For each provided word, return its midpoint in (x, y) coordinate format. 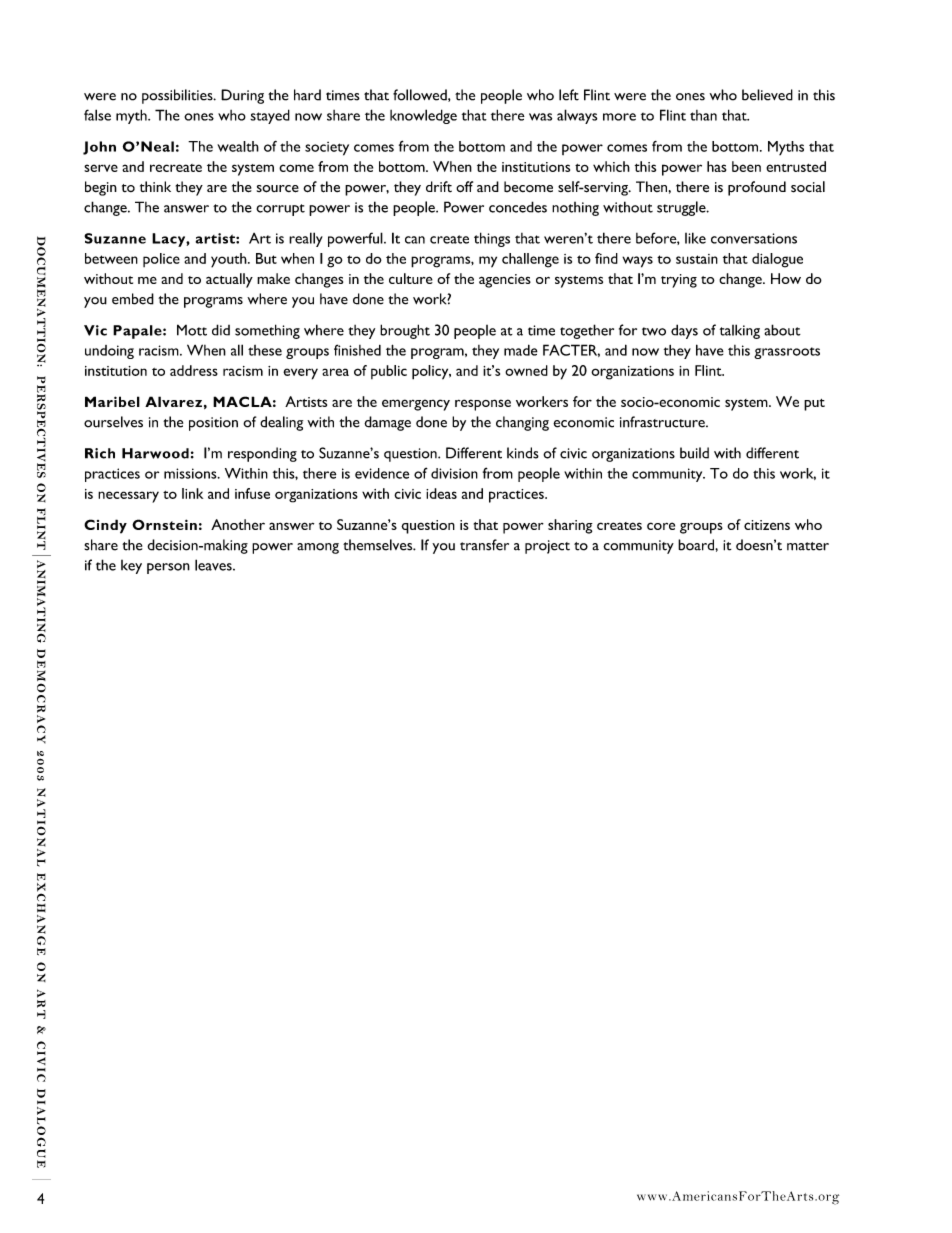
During (242, 96)
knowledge (423, 116)
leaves (214, 565)
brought (405, 331)
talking (740, 331)
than (703, 115)
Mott (192, 330)
